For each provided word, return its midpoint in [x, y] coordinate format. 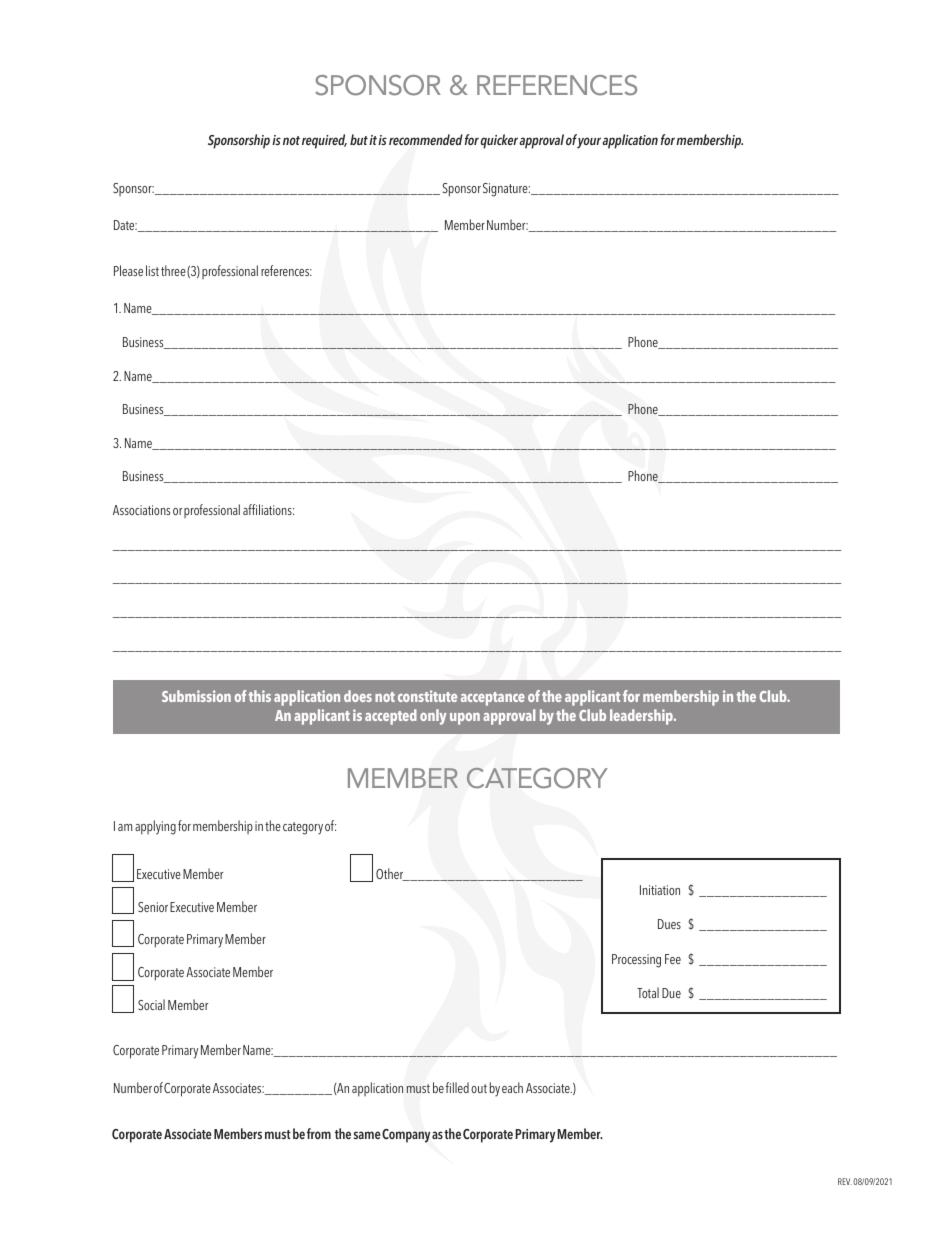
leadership [642, 717]
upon [465, 719]
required [324, 141]
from [319, 1133]
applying [155, 827]
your [589, 143]
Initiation [660, 890]
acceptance [493, 699]
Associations [141, 510]
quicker [499, 141]
